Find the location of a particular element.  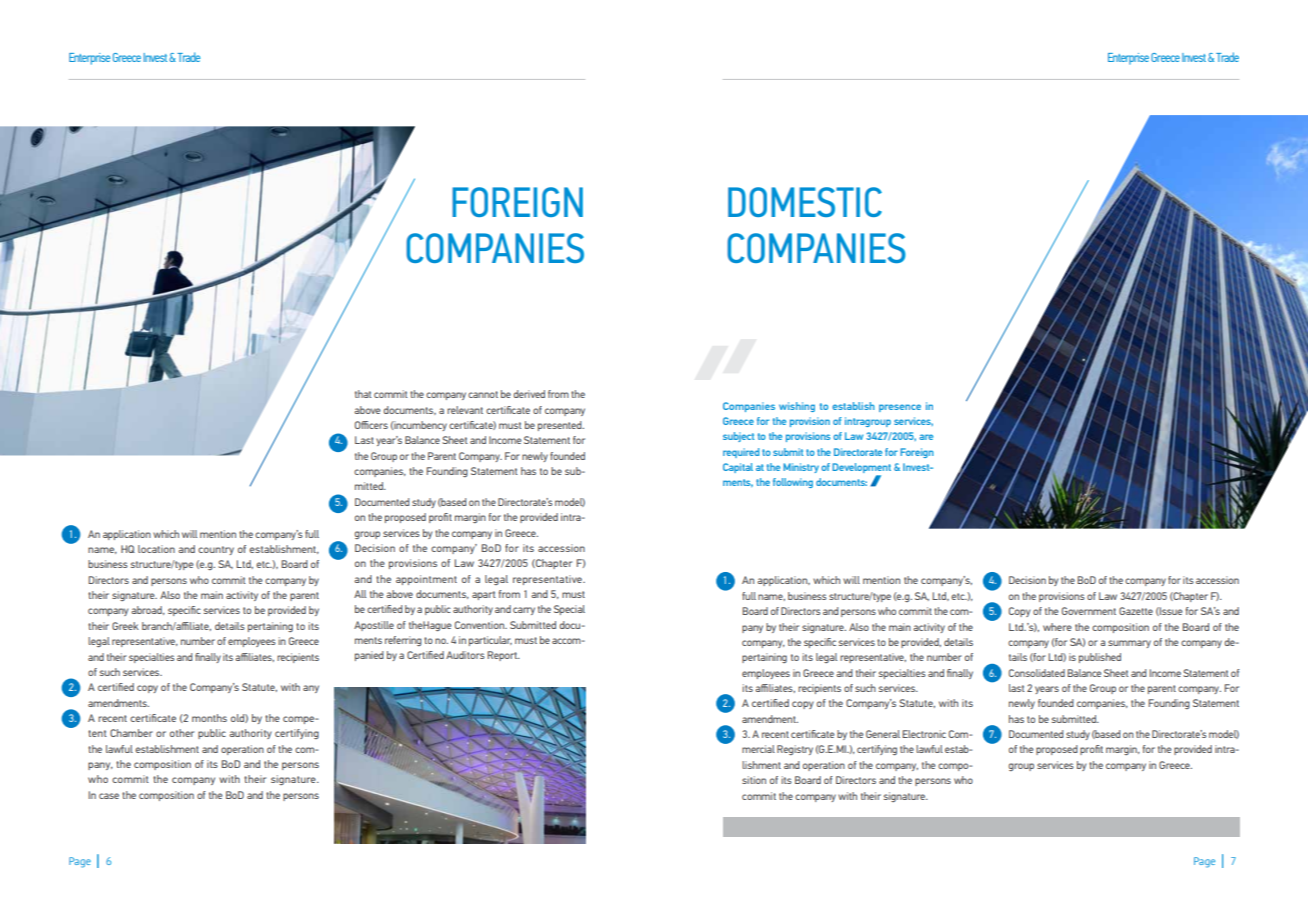

case is located at coordinates (109, 796).
